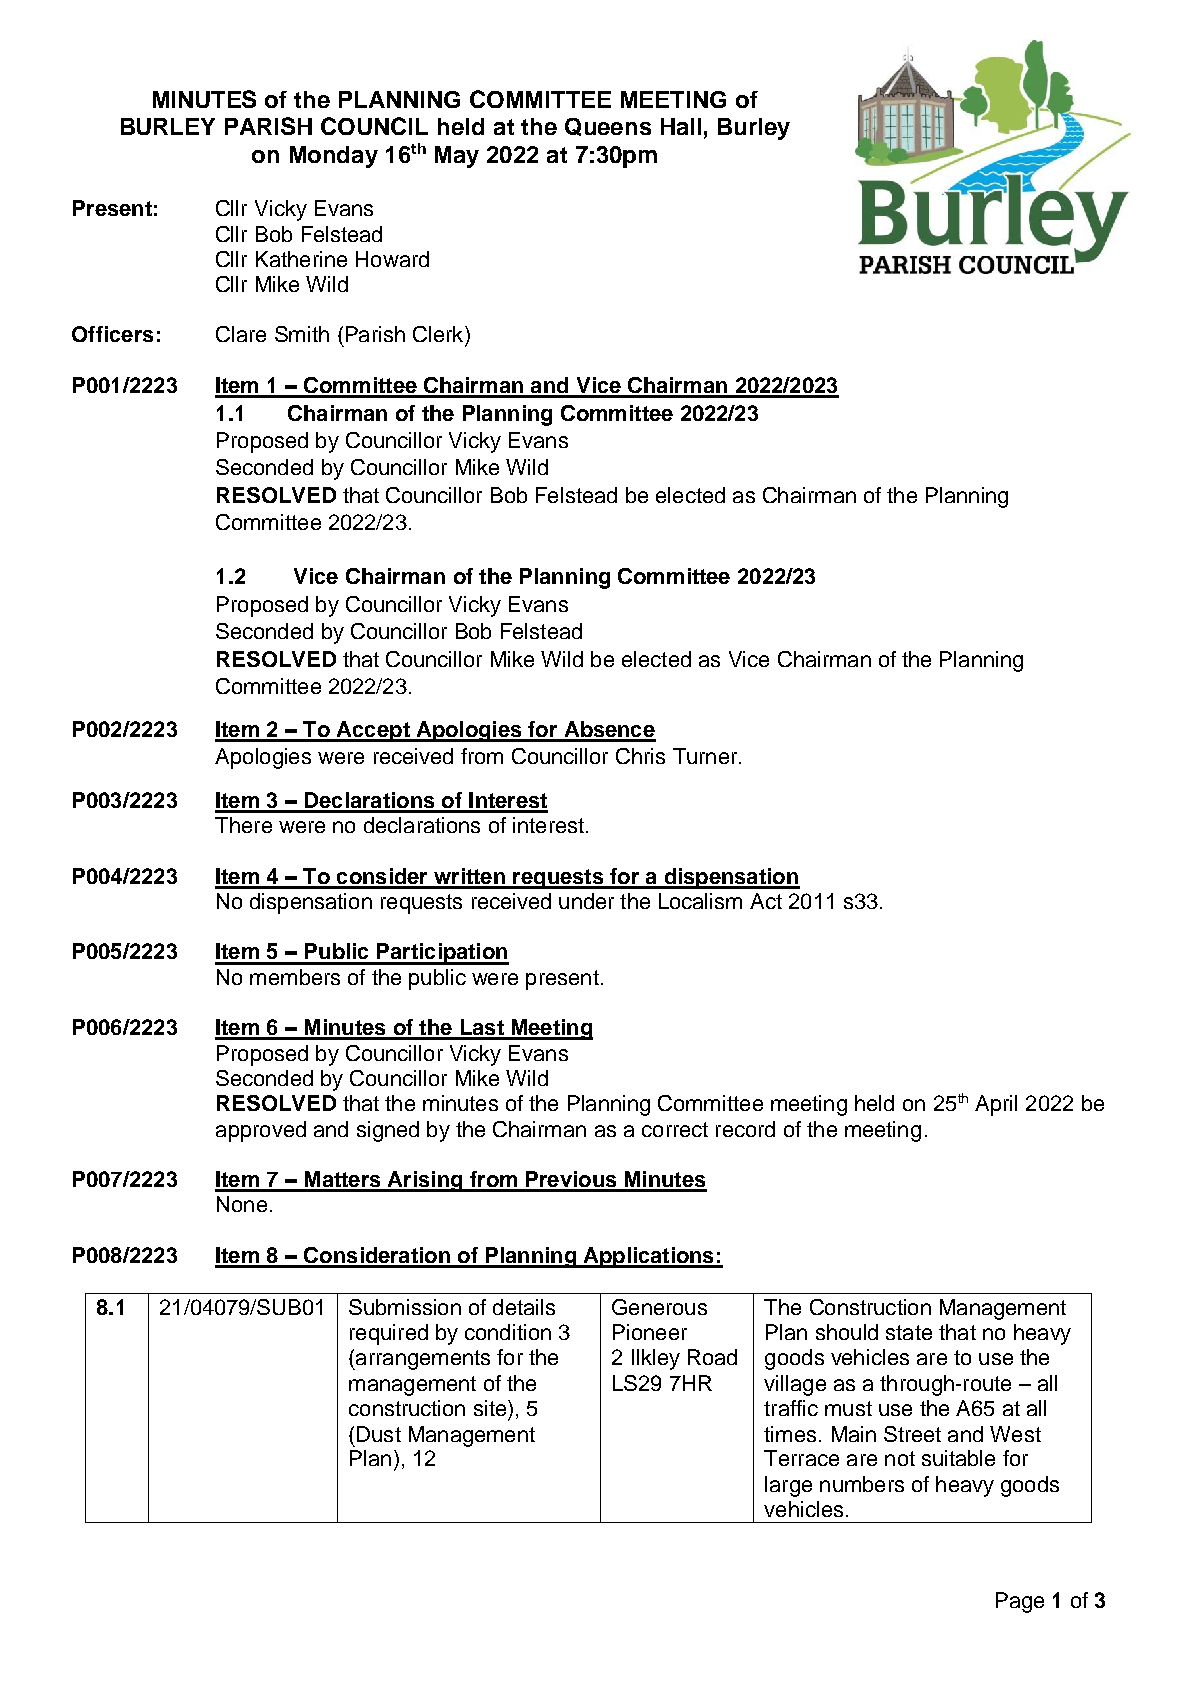 Image resolution: width=1190 pixels, height=1684 pixels. I want to click on Hall, so click(681, 126).
